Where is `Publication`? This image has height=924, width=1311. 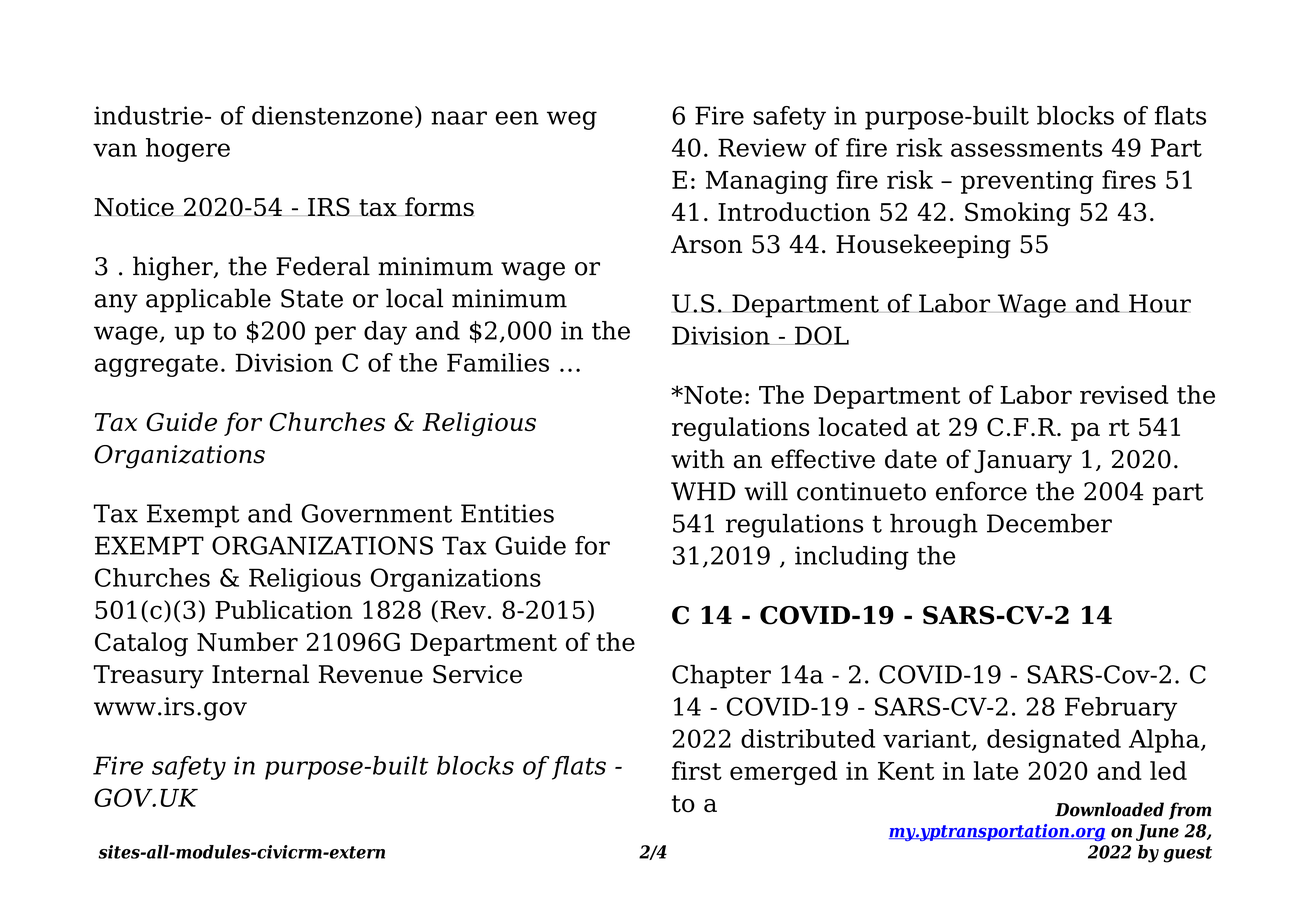 Publication is located at coordinates (283, 609).
